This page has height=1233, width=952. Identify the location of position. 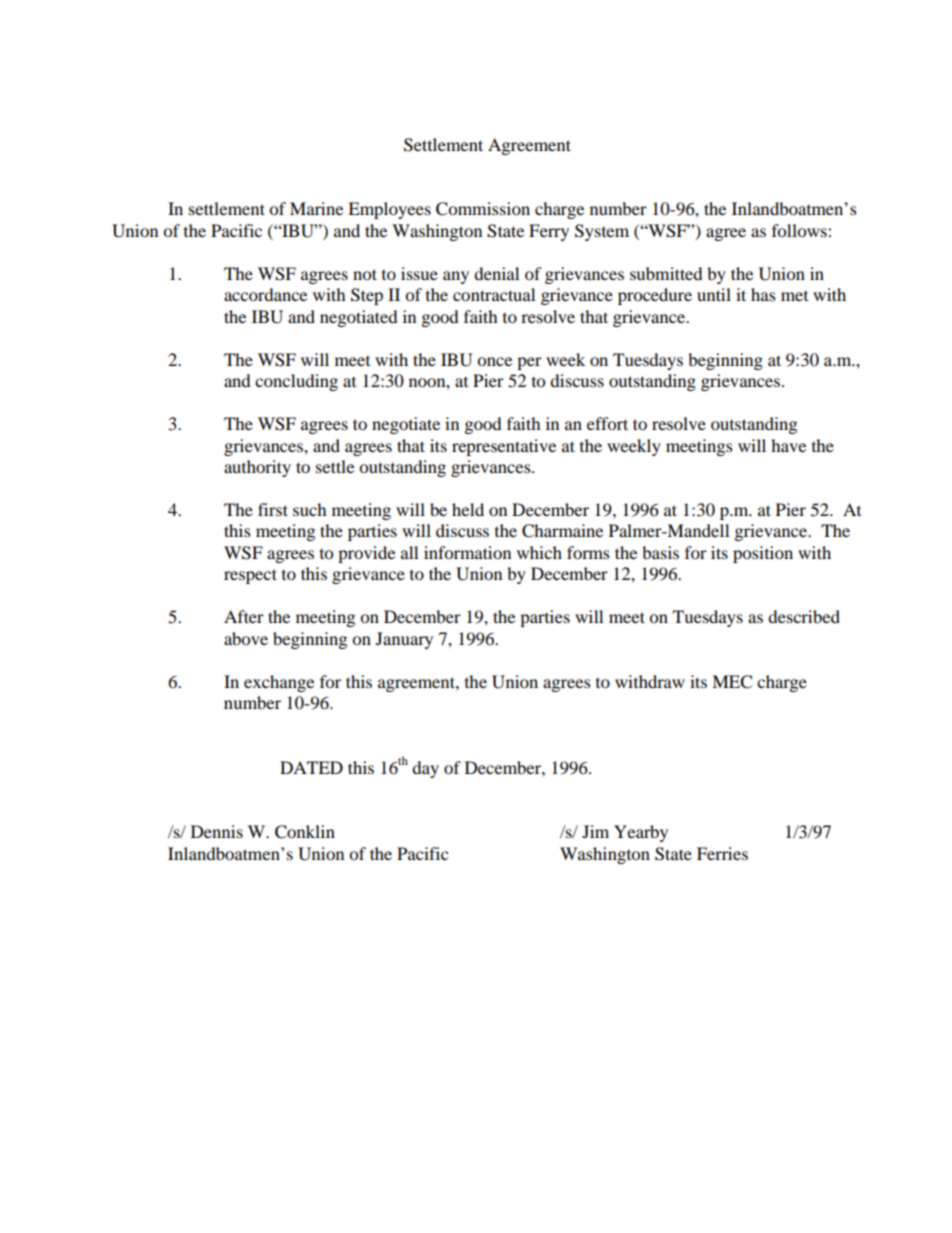
(763, 554).
